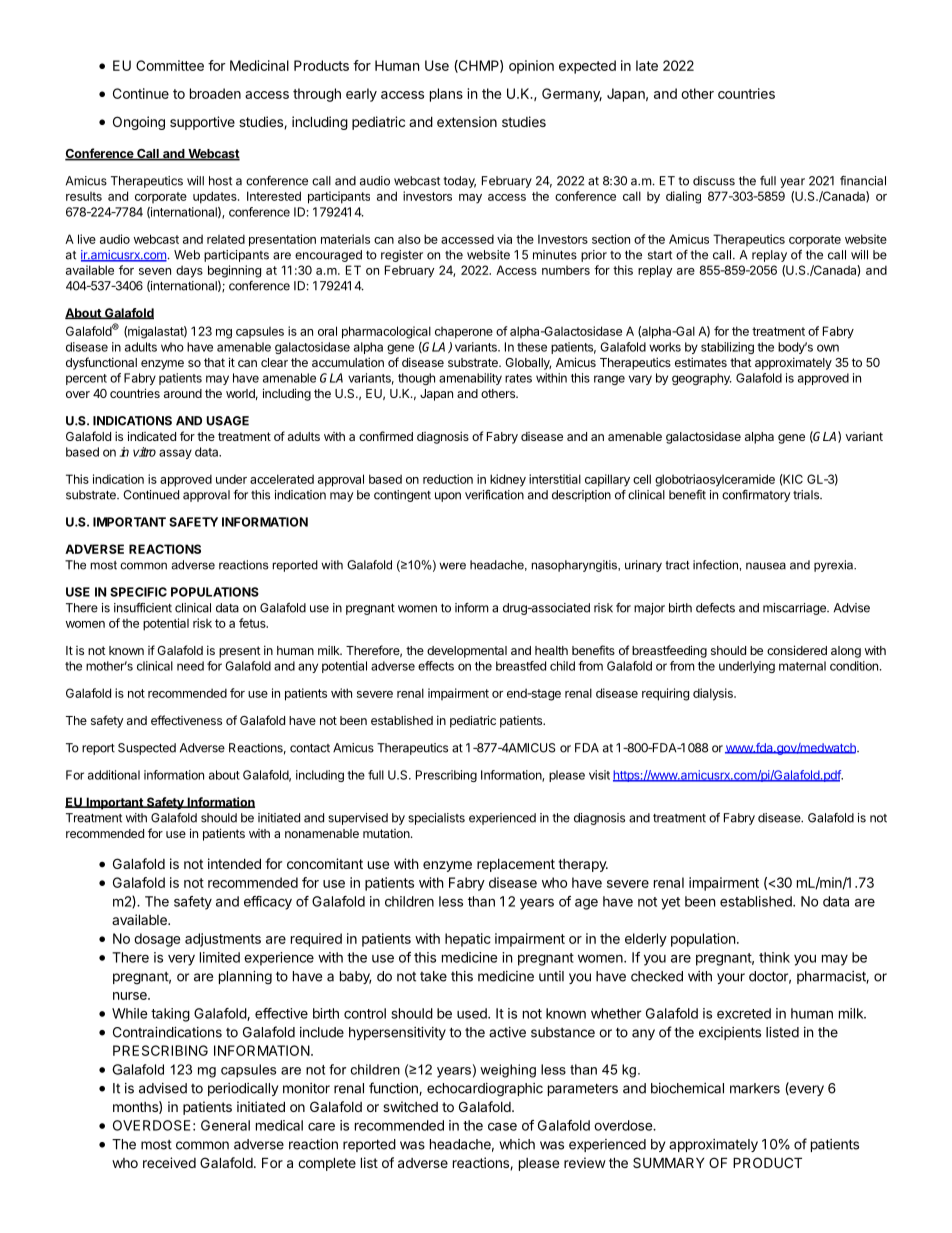 The width and height of the page is (952, 1233). Describe the element at coordinates (169, 1162) in the page. I see `received` at that location.
